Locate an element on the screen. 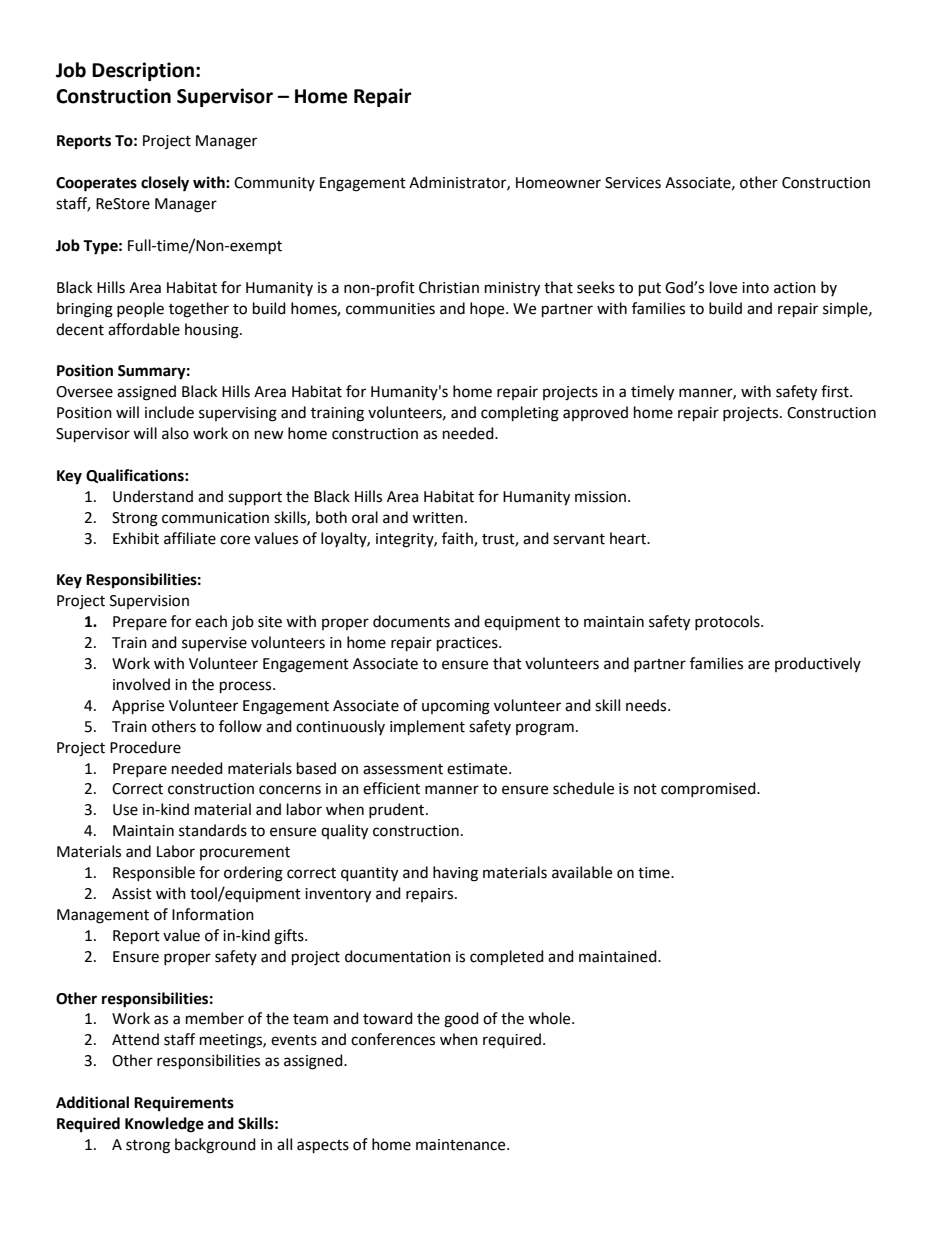 This screenshot has width=952, height=1233. also is located at coordinates (175, 433).
